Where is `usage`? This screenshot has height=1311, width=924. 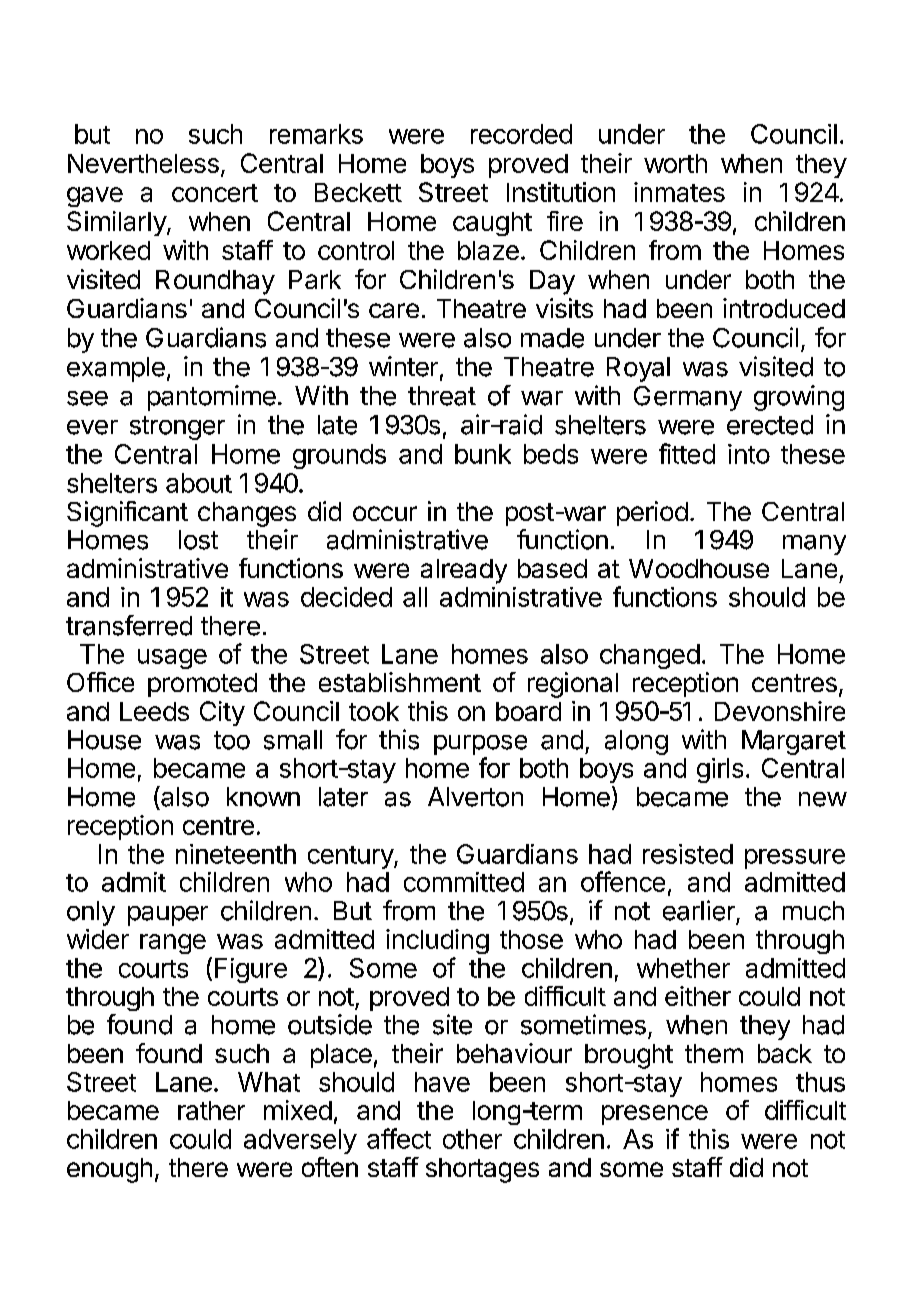 usage is located at coordinates (172, 659).
